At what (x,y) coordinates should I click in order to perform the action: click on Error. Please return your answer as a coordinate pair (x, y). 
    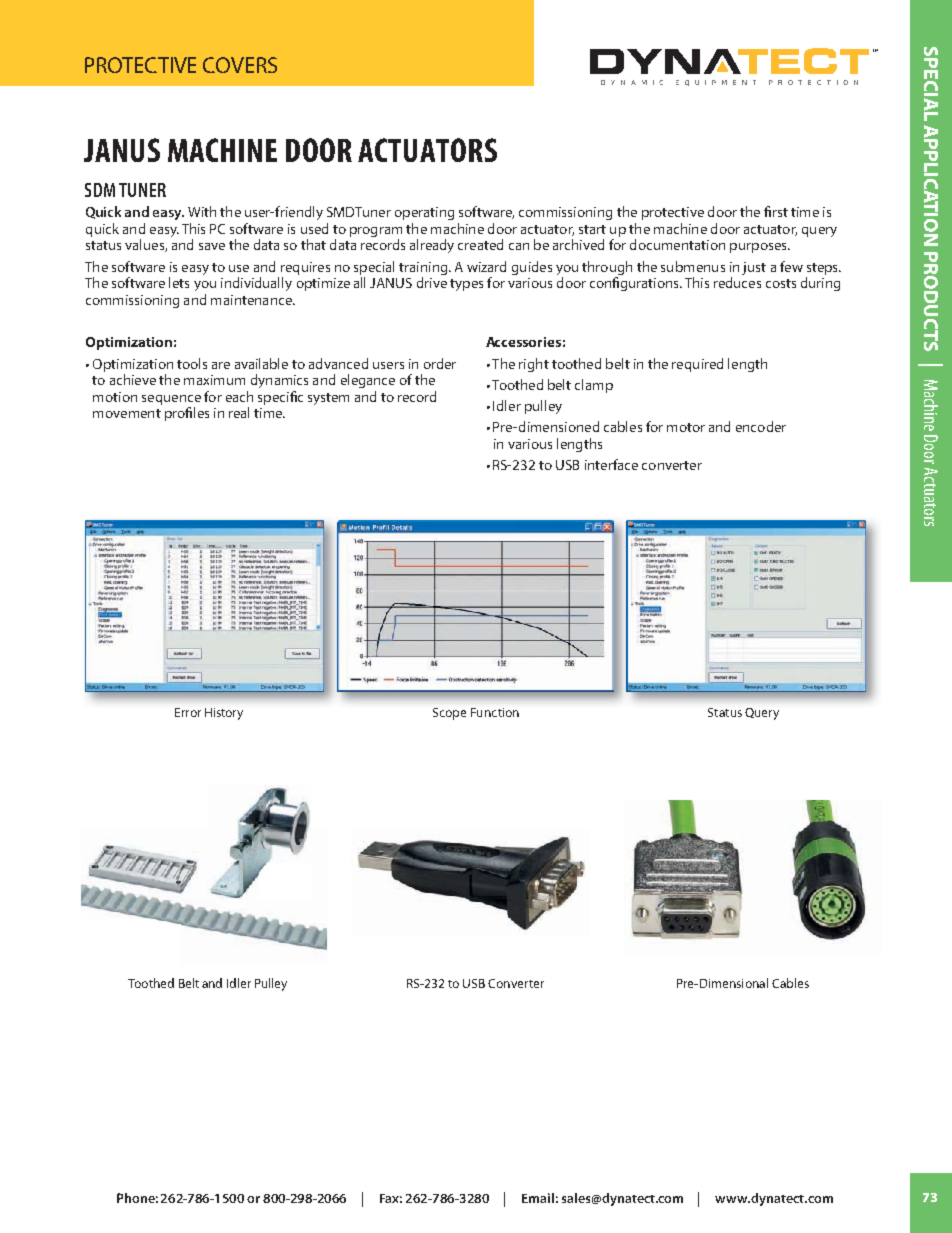
    Looking at the image, I should click on (188, 712).
